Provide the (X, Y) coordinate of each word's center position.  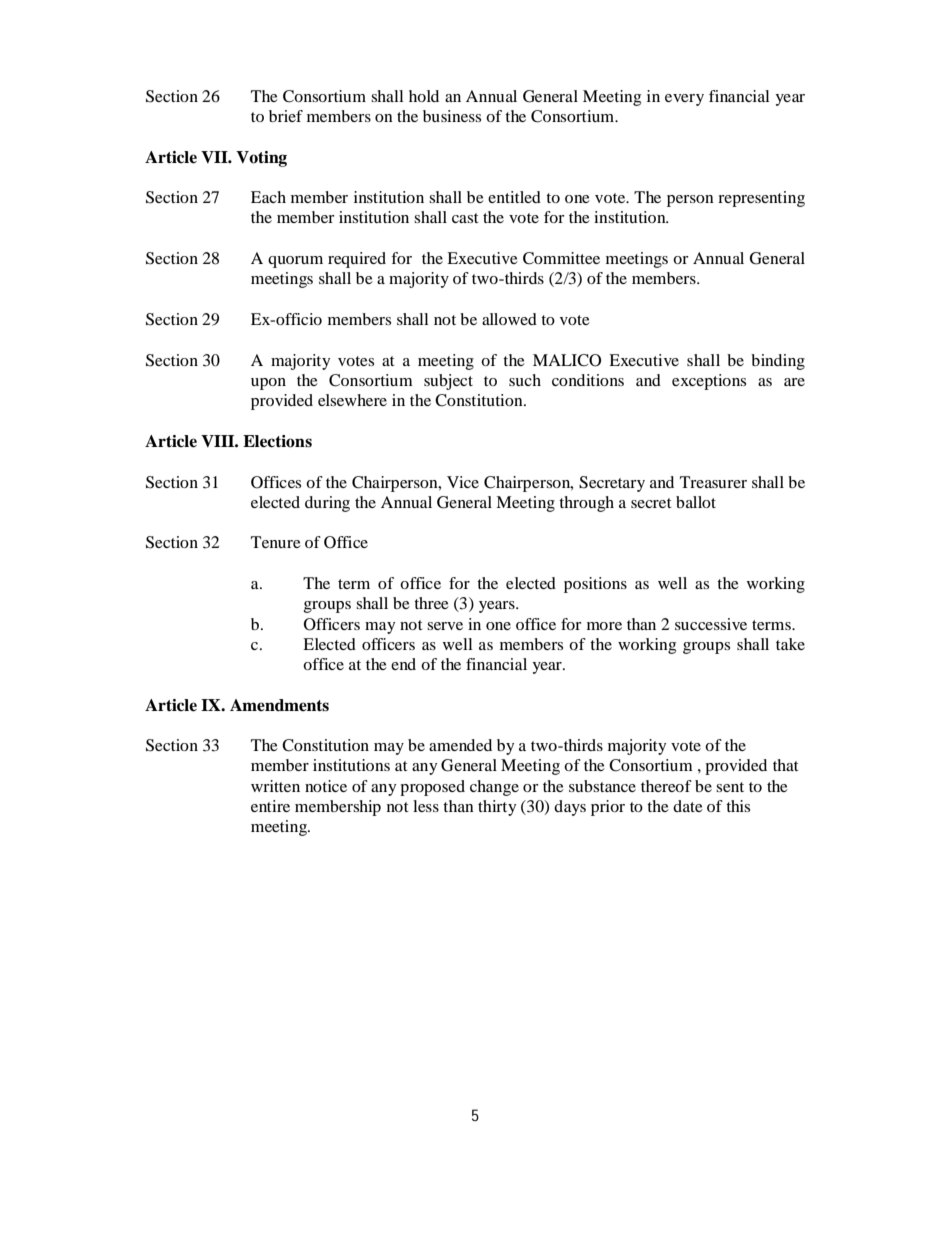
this (738, 806)
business (452, 116)
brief (286, 116)
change (494, 788)
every (684, 100)
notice (326, 786)
